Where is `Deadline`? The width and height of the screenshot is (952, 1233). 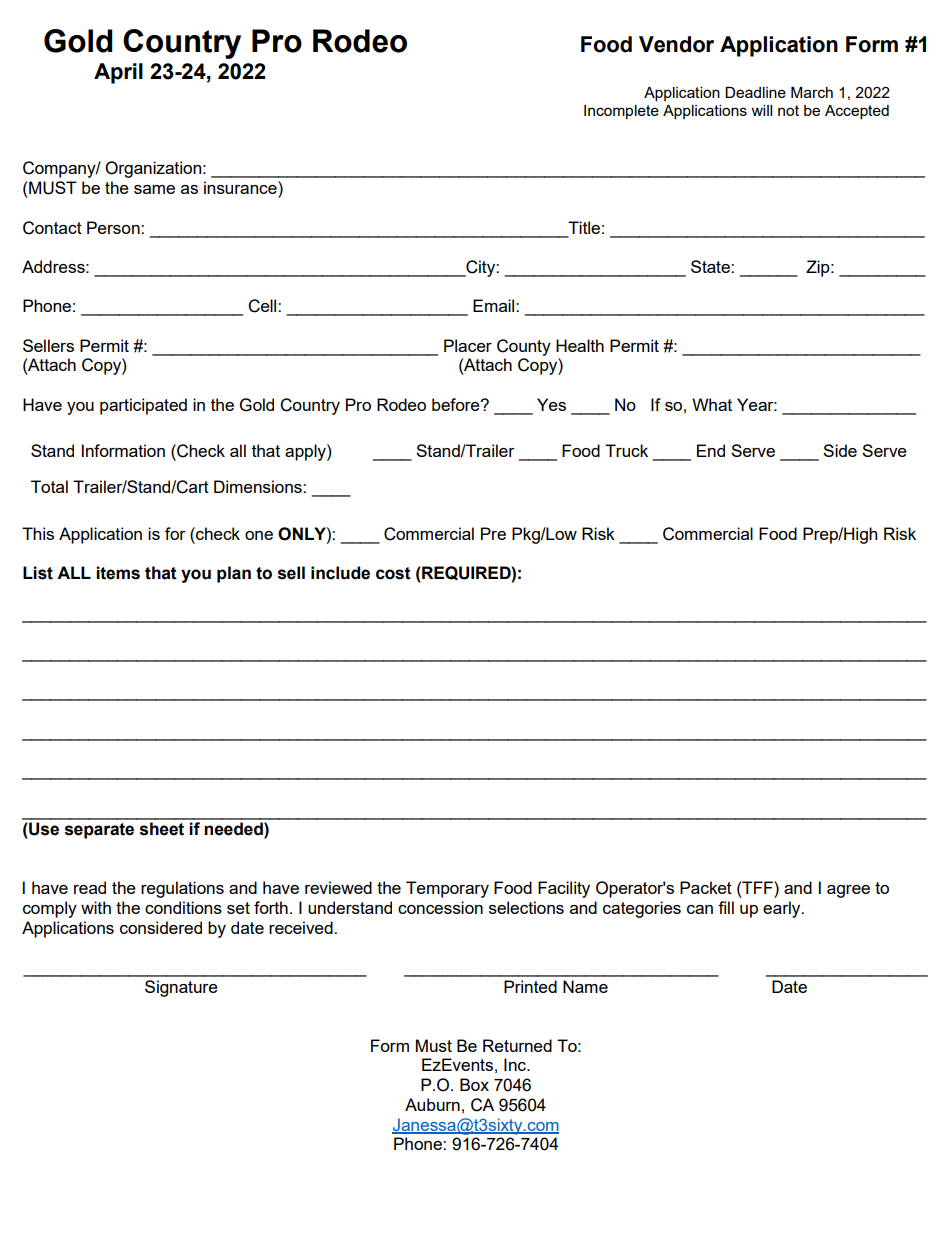 Deadline is located at coordinates (755, 92).
